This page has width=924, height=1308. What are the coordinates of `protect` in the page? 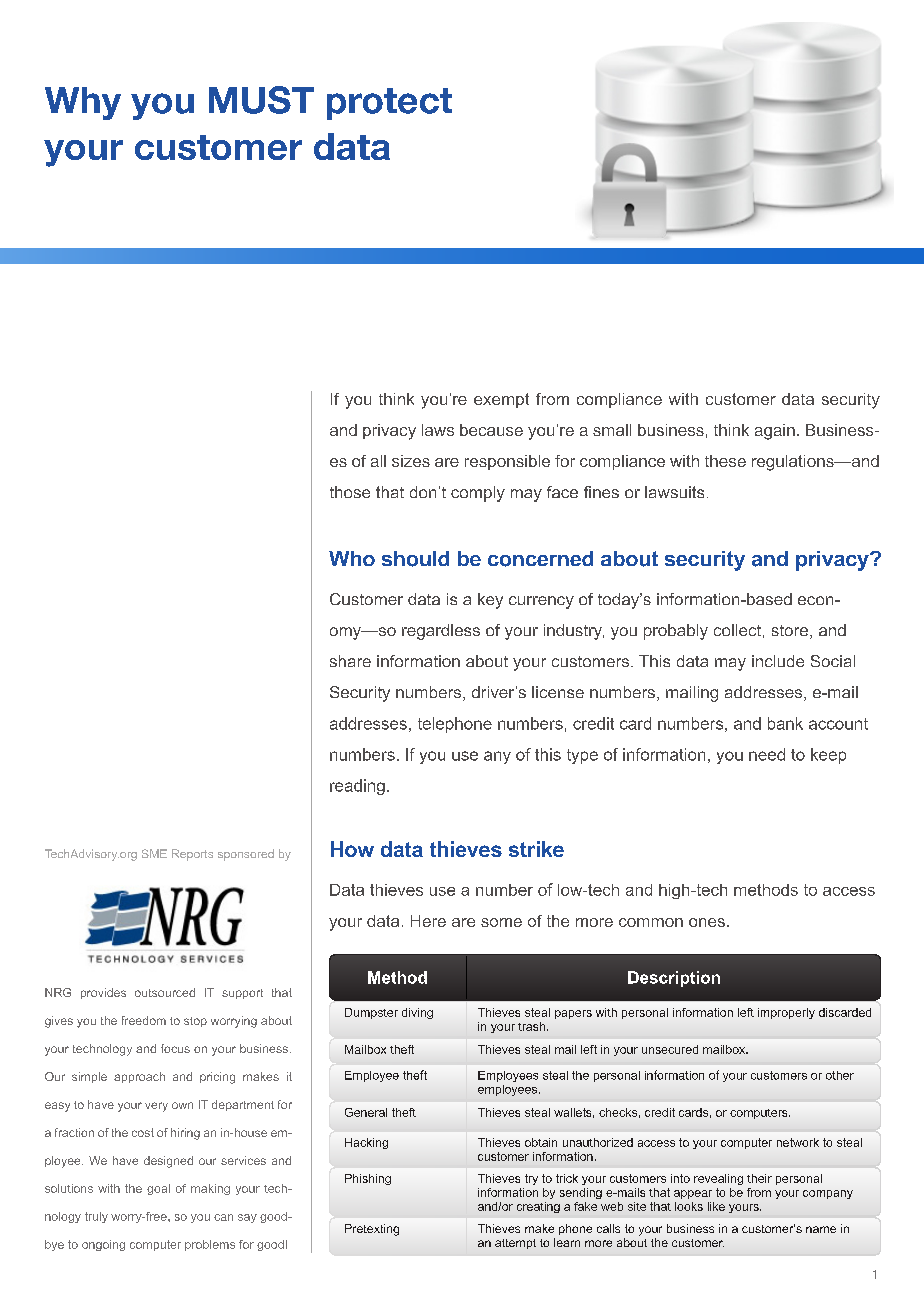 It's located at (389, 104).
